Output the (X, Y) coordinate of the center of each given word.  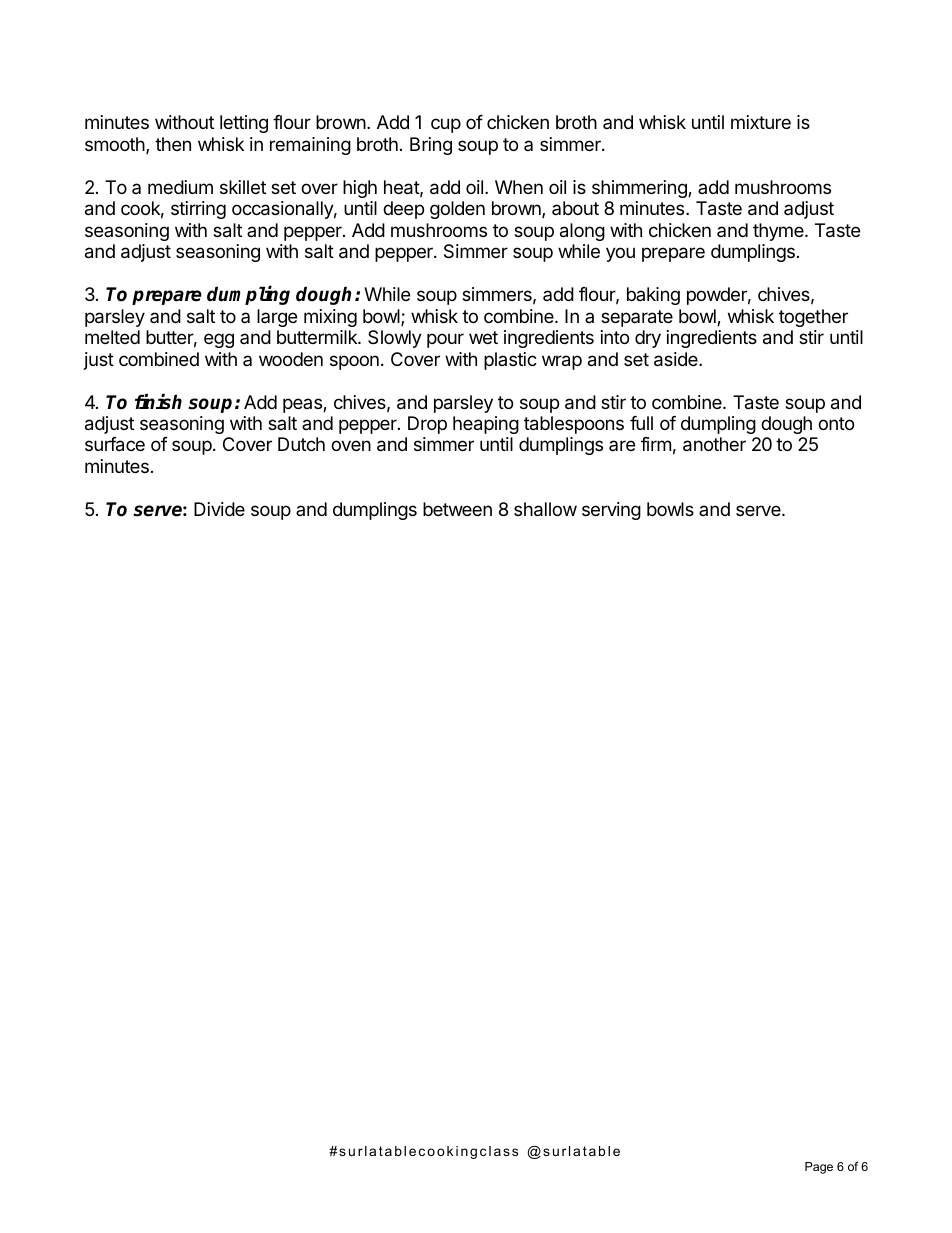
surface (115, 444)
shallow (545, 509)
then (173, 144)
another (714, 444)
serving (611, 511)
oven (351, 445)
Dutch (301, 444)
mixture (761, 122)
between (457, 509)
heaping (486, 425)
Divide (219, 509)
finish (158, 402)
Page (819, 1168)
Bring (431, 146)
